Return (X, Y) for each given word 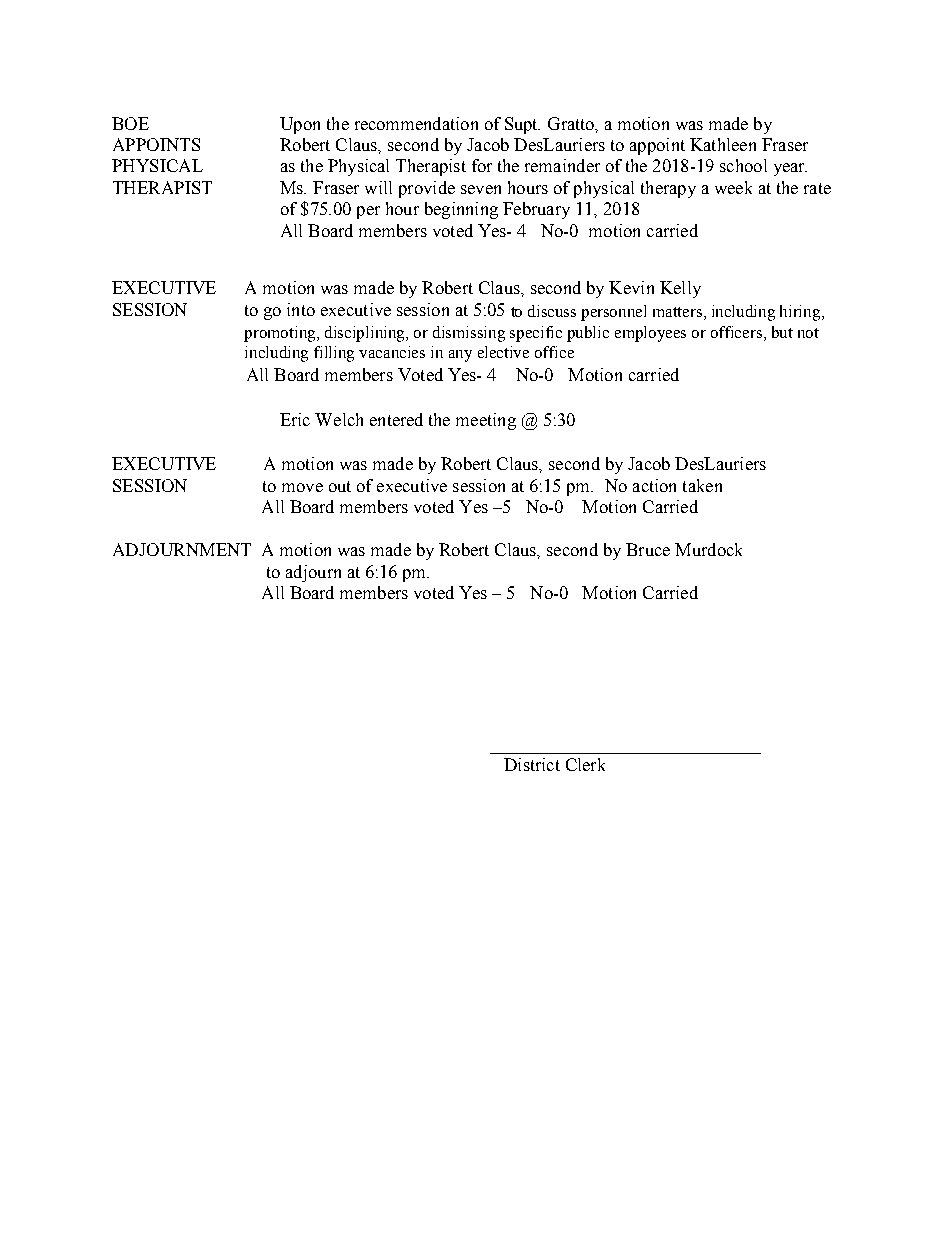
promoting (281, 334)
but (782, 332)
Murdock (708, 549)
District (532, 764)
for (482, 165)
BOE (130, 123)
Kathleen (723, 144)
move (302, 487)
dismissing (469, 334)
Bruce (648, 549)
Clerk (585, 764)
